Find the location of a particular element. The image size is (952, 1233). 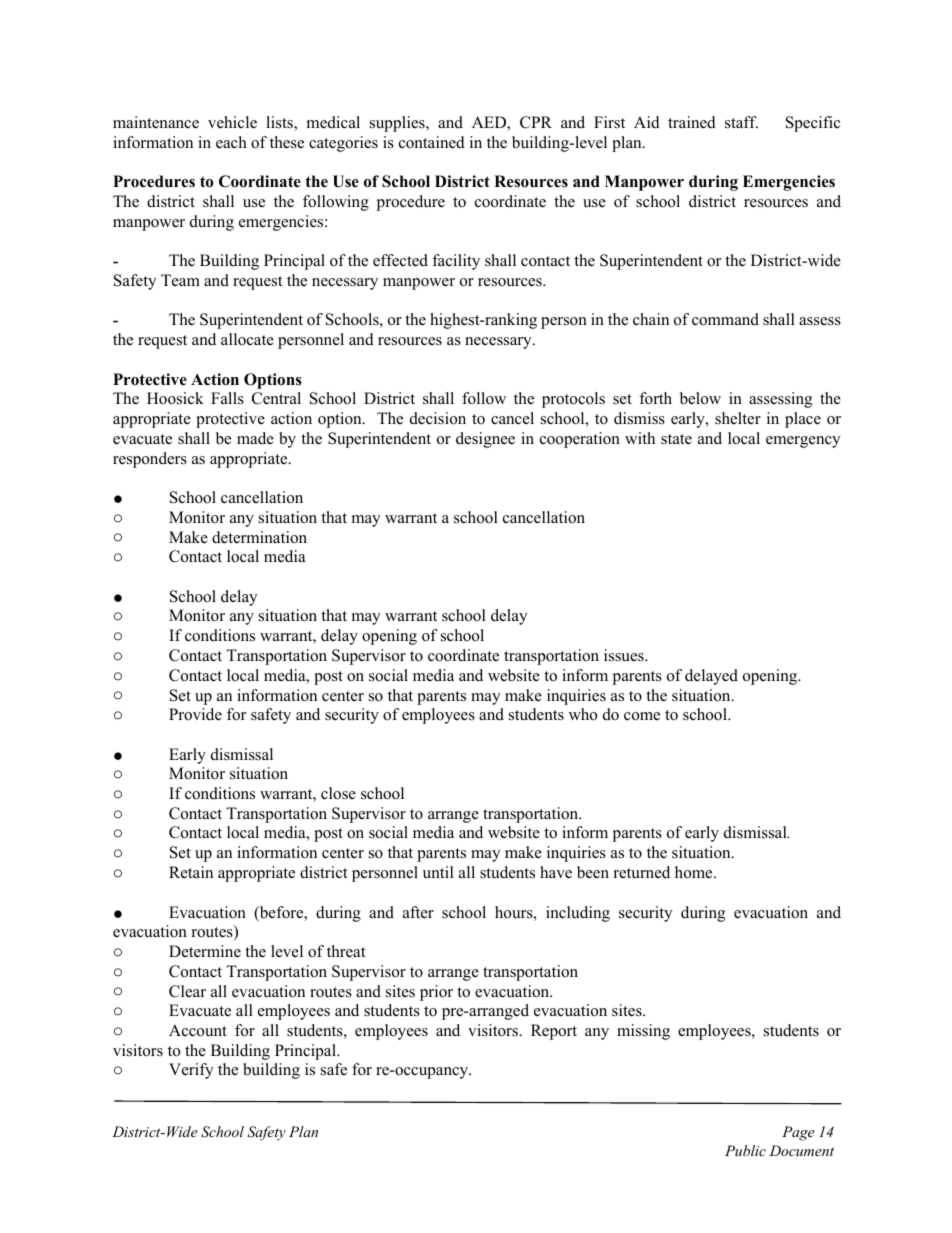

contained is located at coordinates (432, 142).
